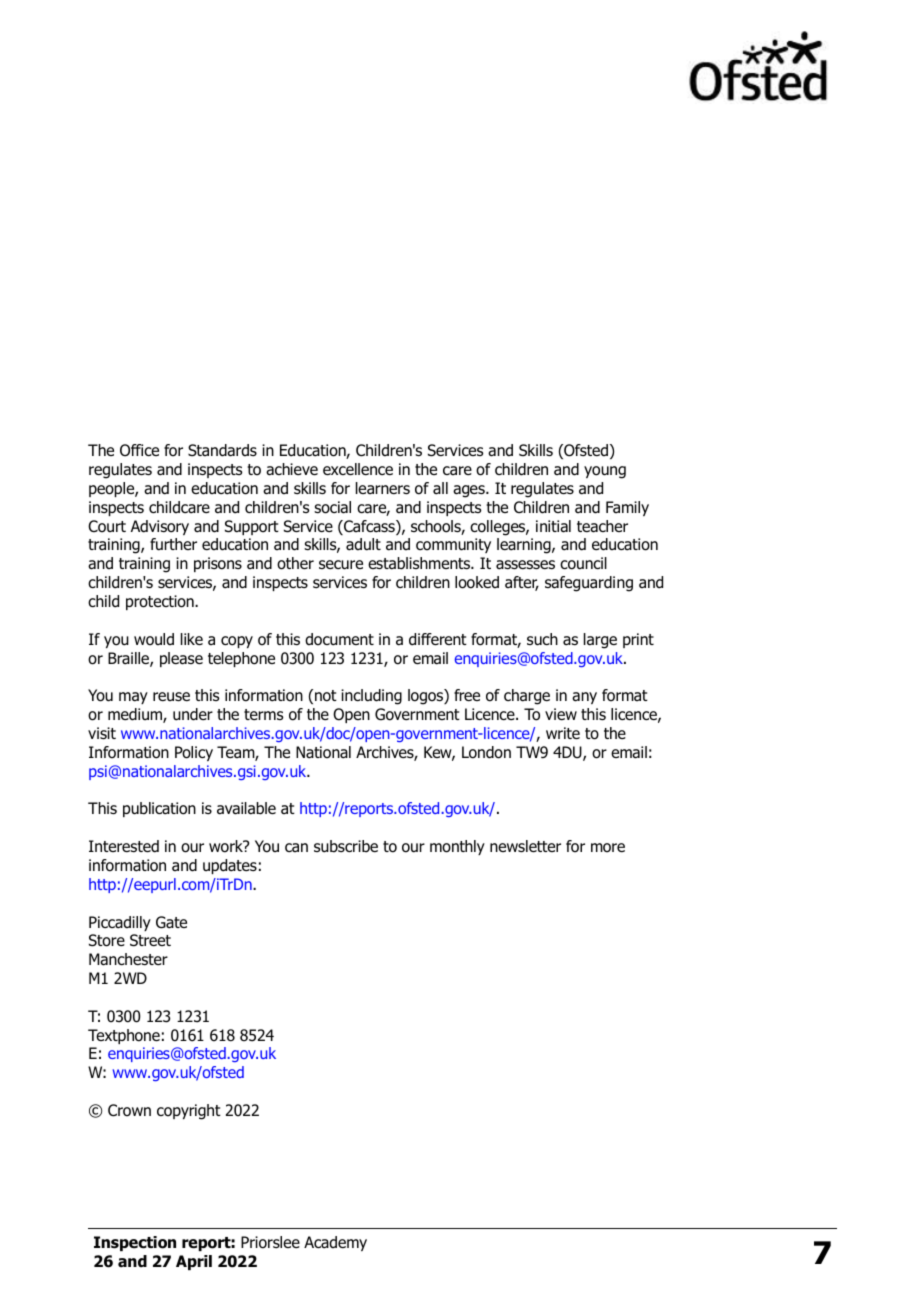 Image resolution: width=924 pixels, height=1310 pixels. Describe the element at coordinates (371, 697) in the page. I see `including` at that location.
